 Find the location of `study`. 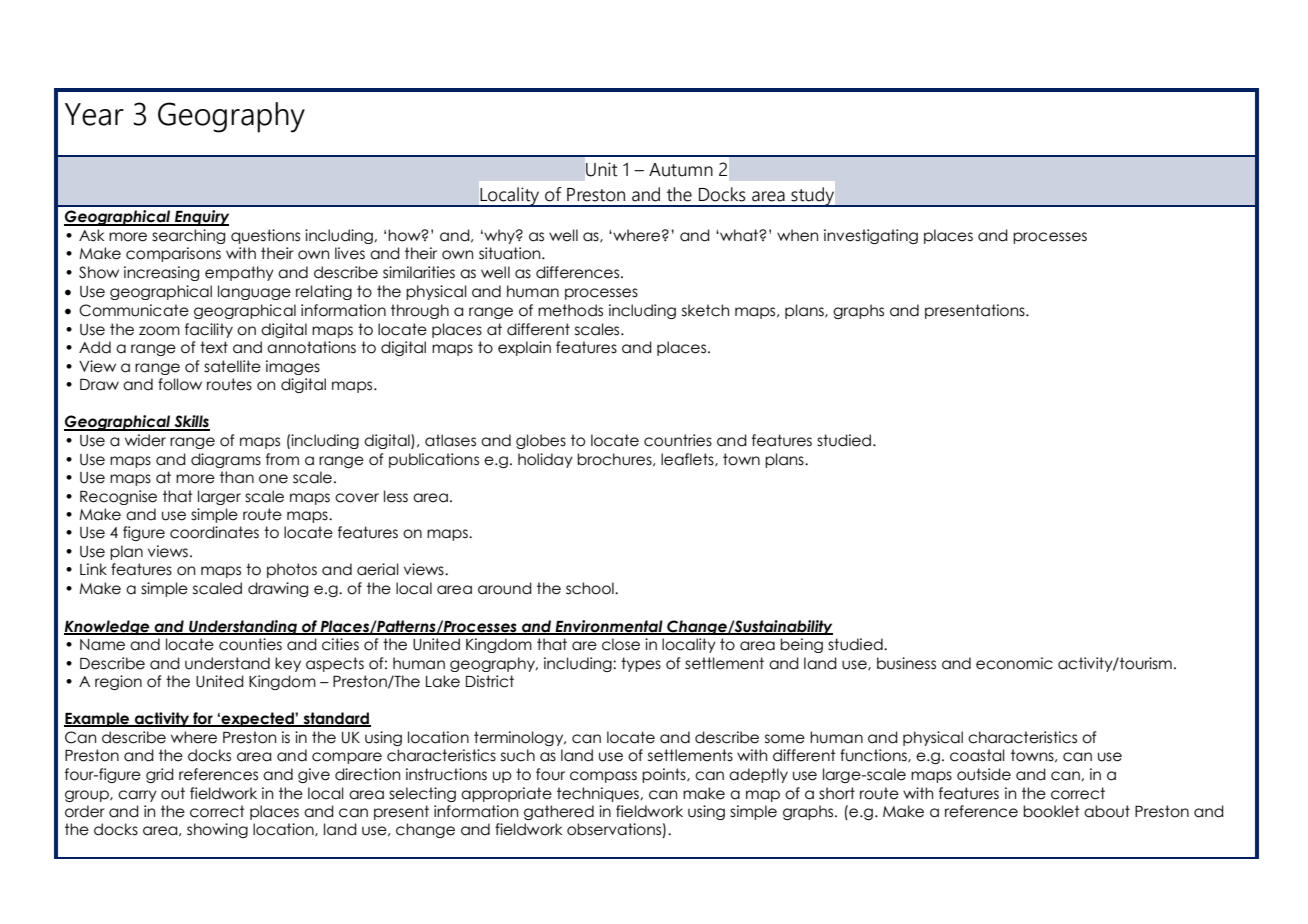

study is located at coordinates (813, 197).
